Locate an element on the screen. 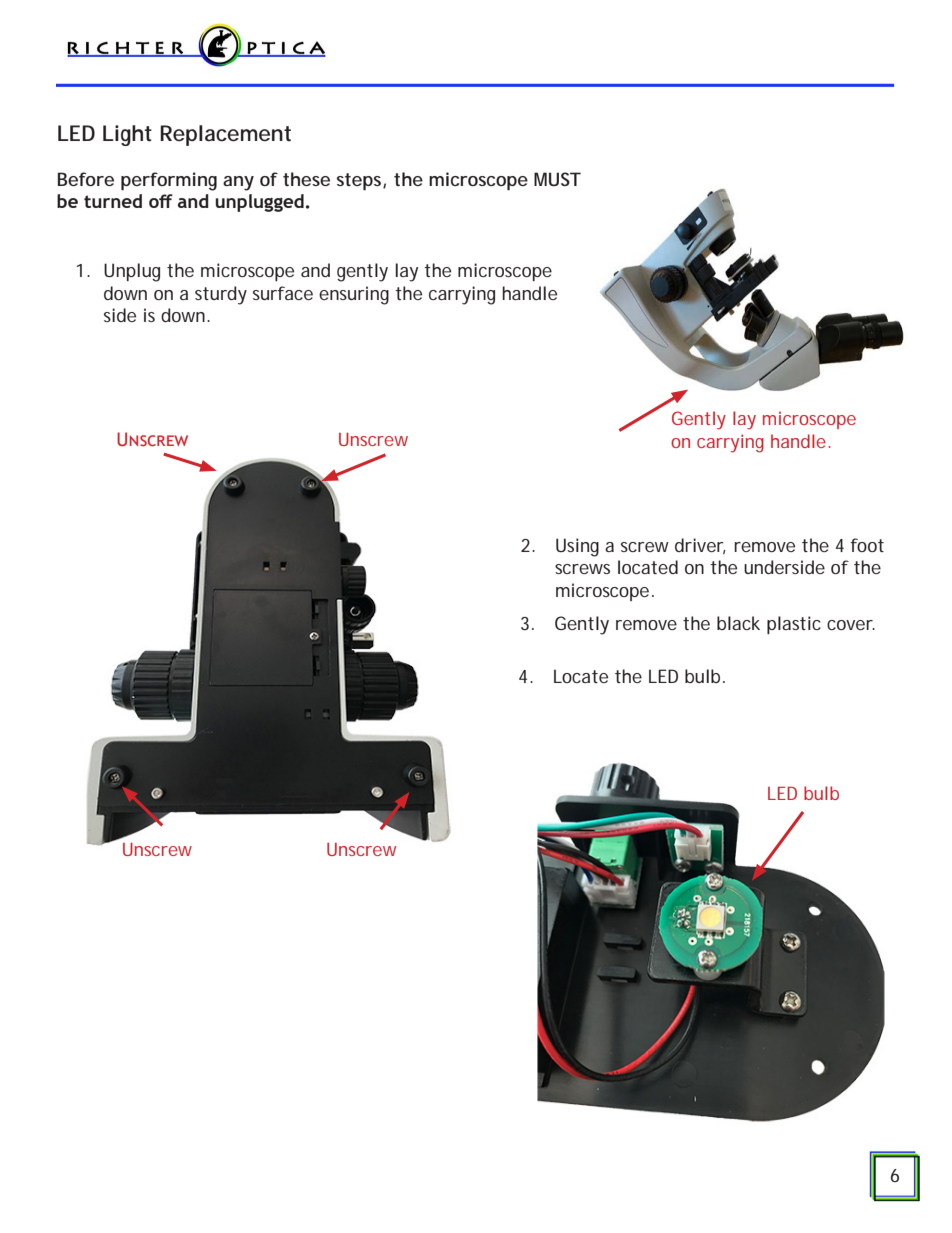  Replacement is located at coordinates (225, 135).
